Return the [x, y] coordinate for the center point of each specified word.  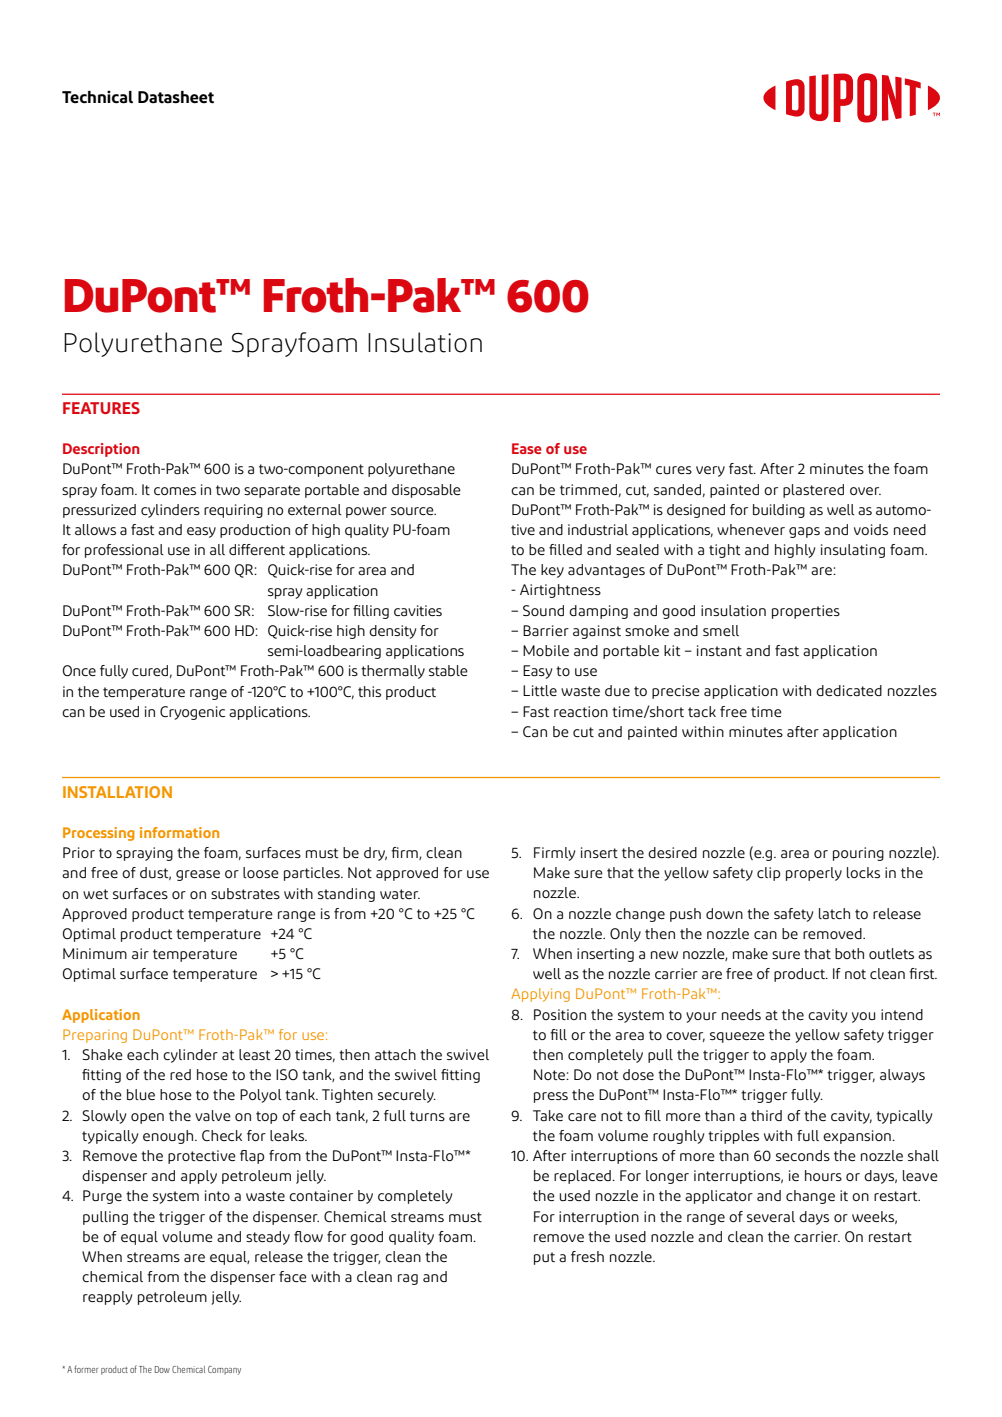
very [710, 471]
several [771, 1216]
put [544, 1258]
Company [224, 1370]
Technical [97, 97]
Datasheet [176, 97]
